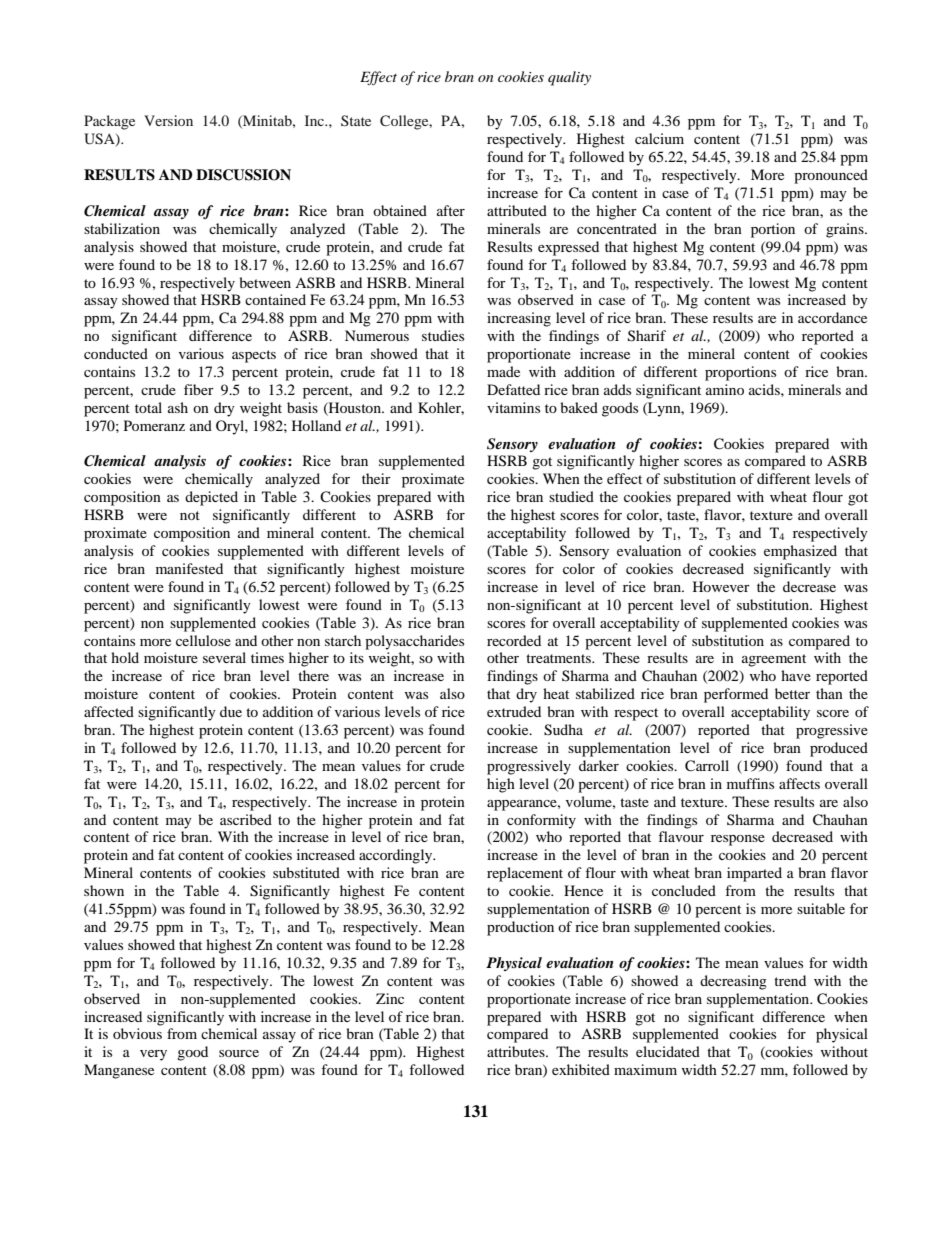 This page has width=952, height=1233. I want to click on Version, so click(168, 120).
